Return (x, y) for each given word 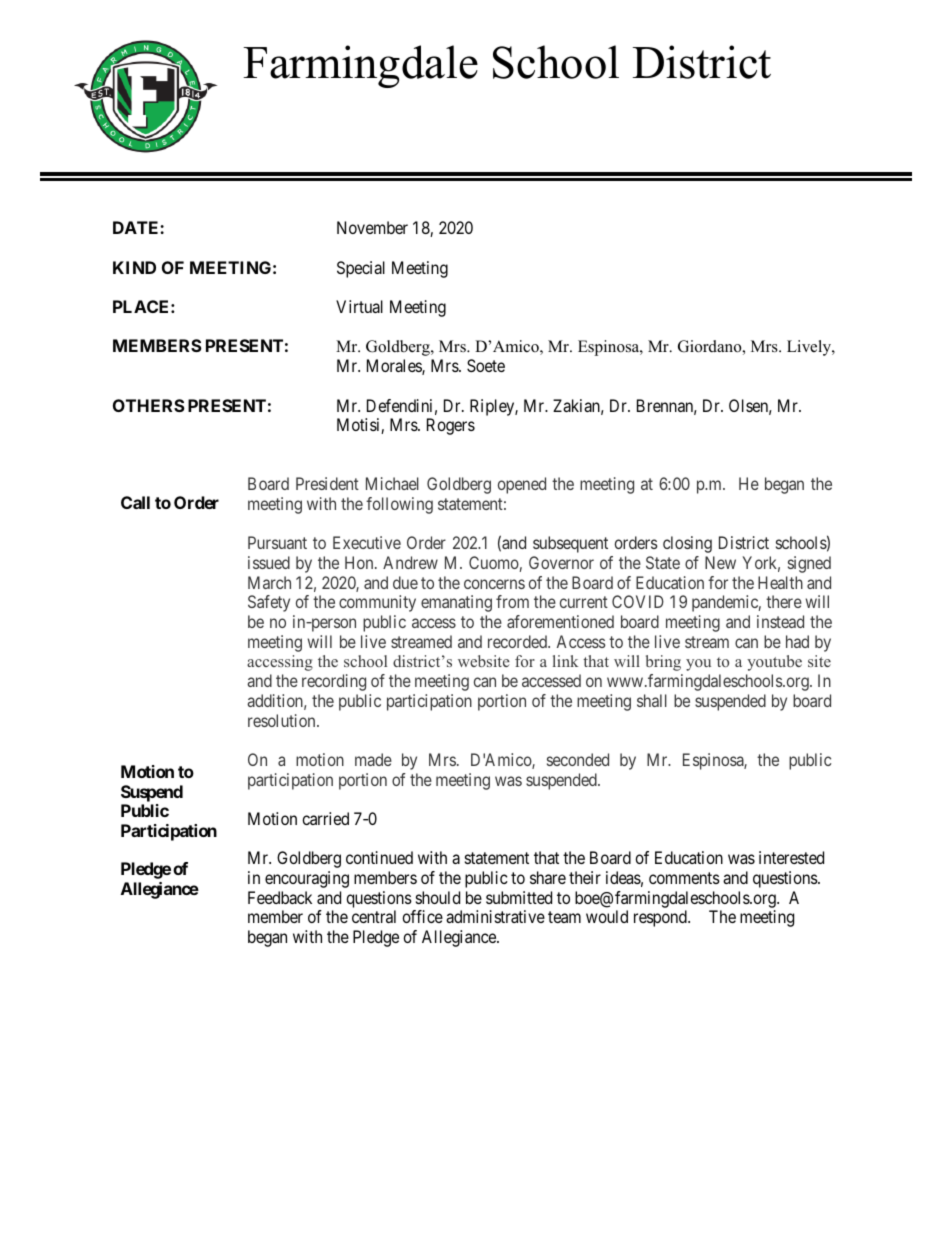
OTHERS (149, 405)
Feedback (280, 897)
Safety (269, 603)
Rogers (451, 426)
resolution (283, 720)
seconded (578, 759)
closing (687, 544)
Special (361, 269)
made (373, 759)
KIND (134, 267)
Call (135, 502)
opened (522, 485)
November (372, 227)
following (399, 505)
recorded (519, 641)
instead (780, 621)
